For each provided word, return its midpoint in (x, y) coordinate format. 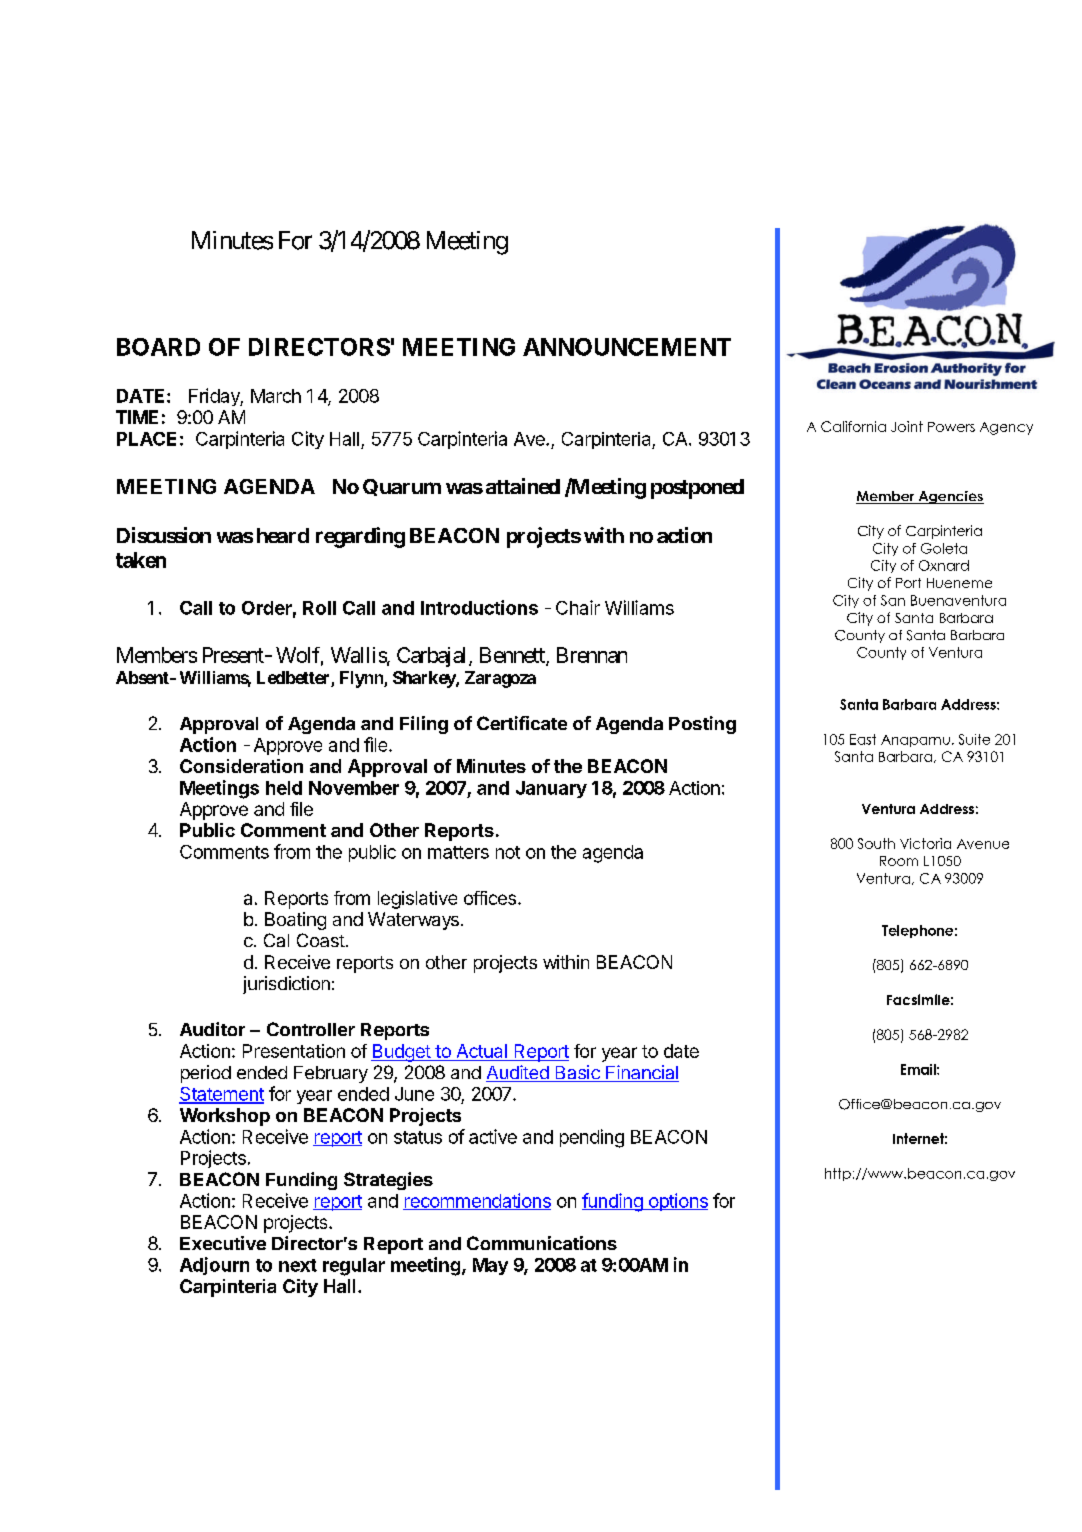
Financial (641, 1073)
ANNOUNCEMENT (627, 347)
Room (899, 861)
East (863, 739)
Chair (578, 607)
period (206, 1074)
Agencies (950, 497)
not (508, 852)
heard (283, 535)
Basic (577, 1073)
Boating (295, 921)
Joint (907, 426)
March (276, 396)
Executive (223, 1243)
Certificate (522, 723)
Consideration (241, 766)
